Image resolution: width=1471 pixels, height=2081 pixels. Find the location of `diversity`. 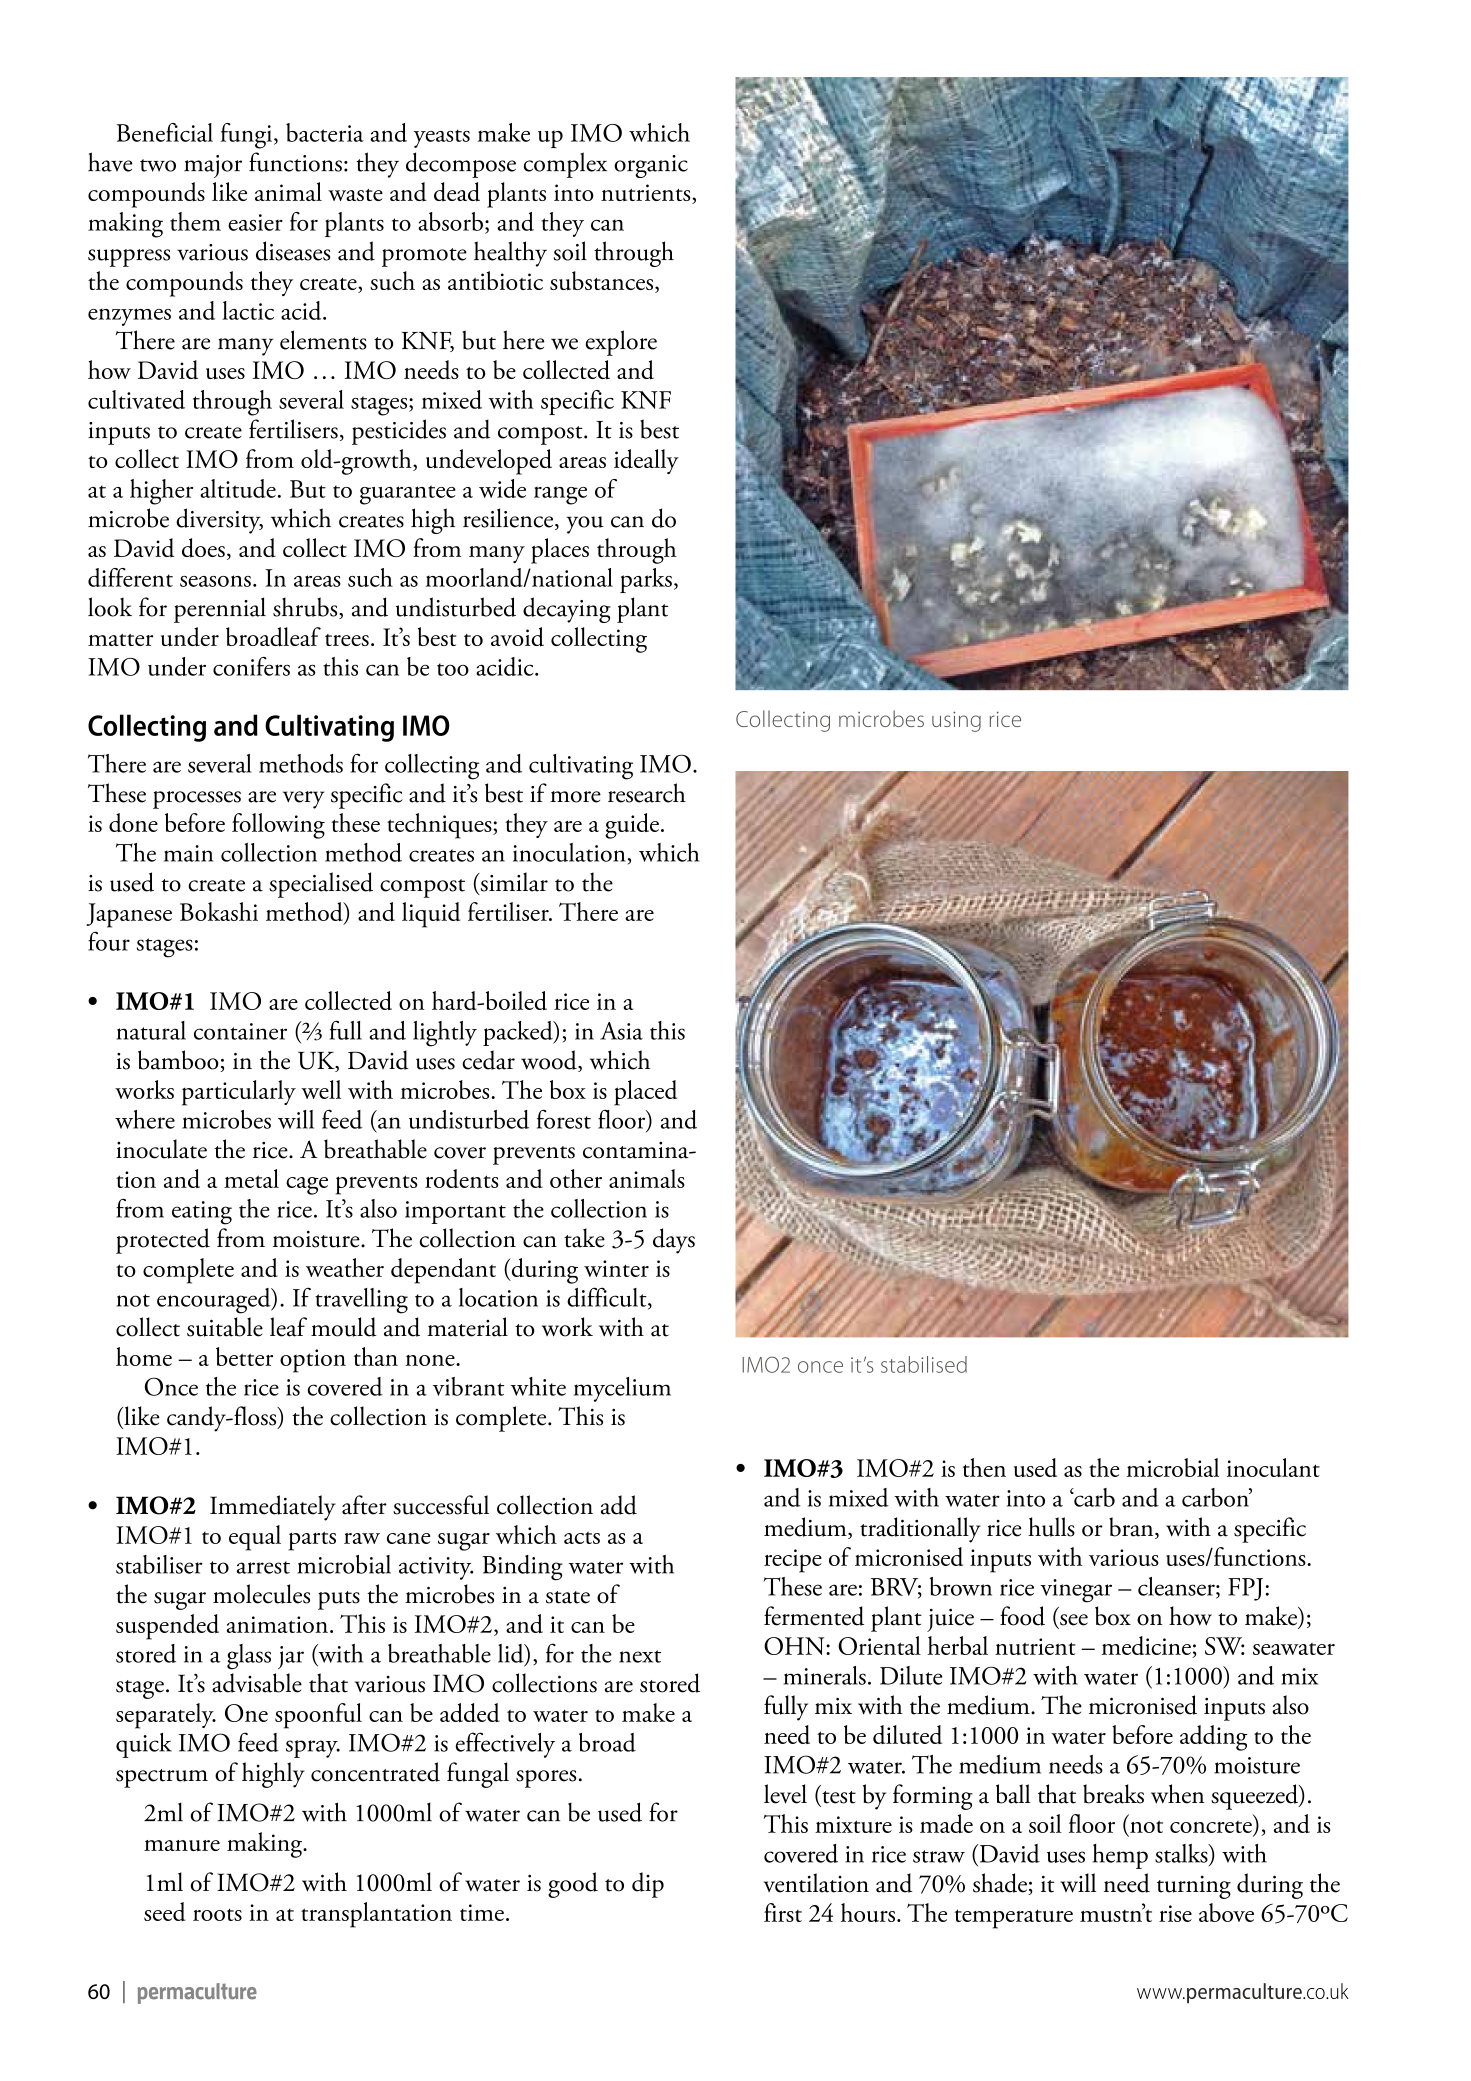

diversity is located at coordinates (219, 521).
